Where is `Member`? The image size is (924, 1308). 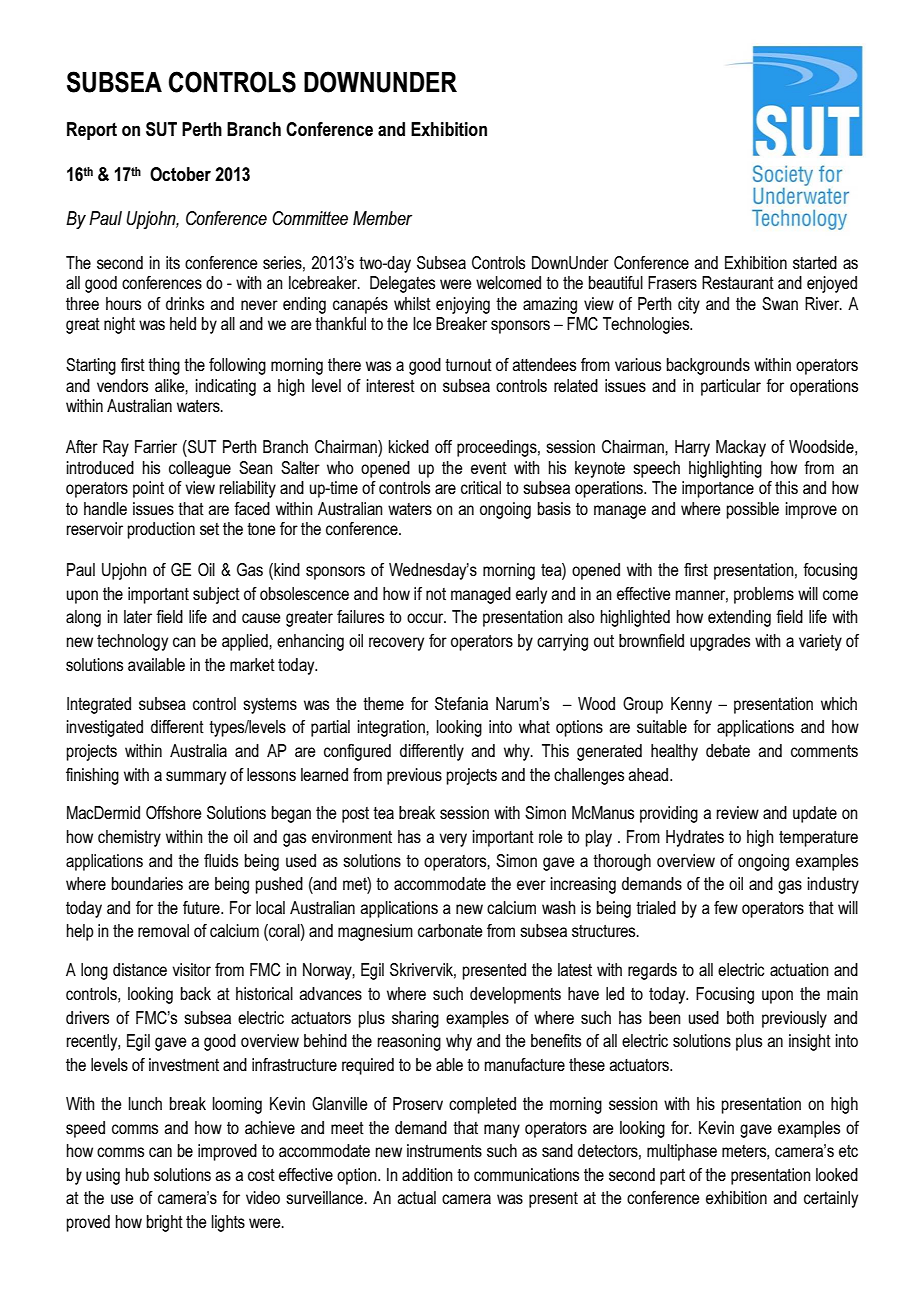
Member is located at coordinates (382, 218).
